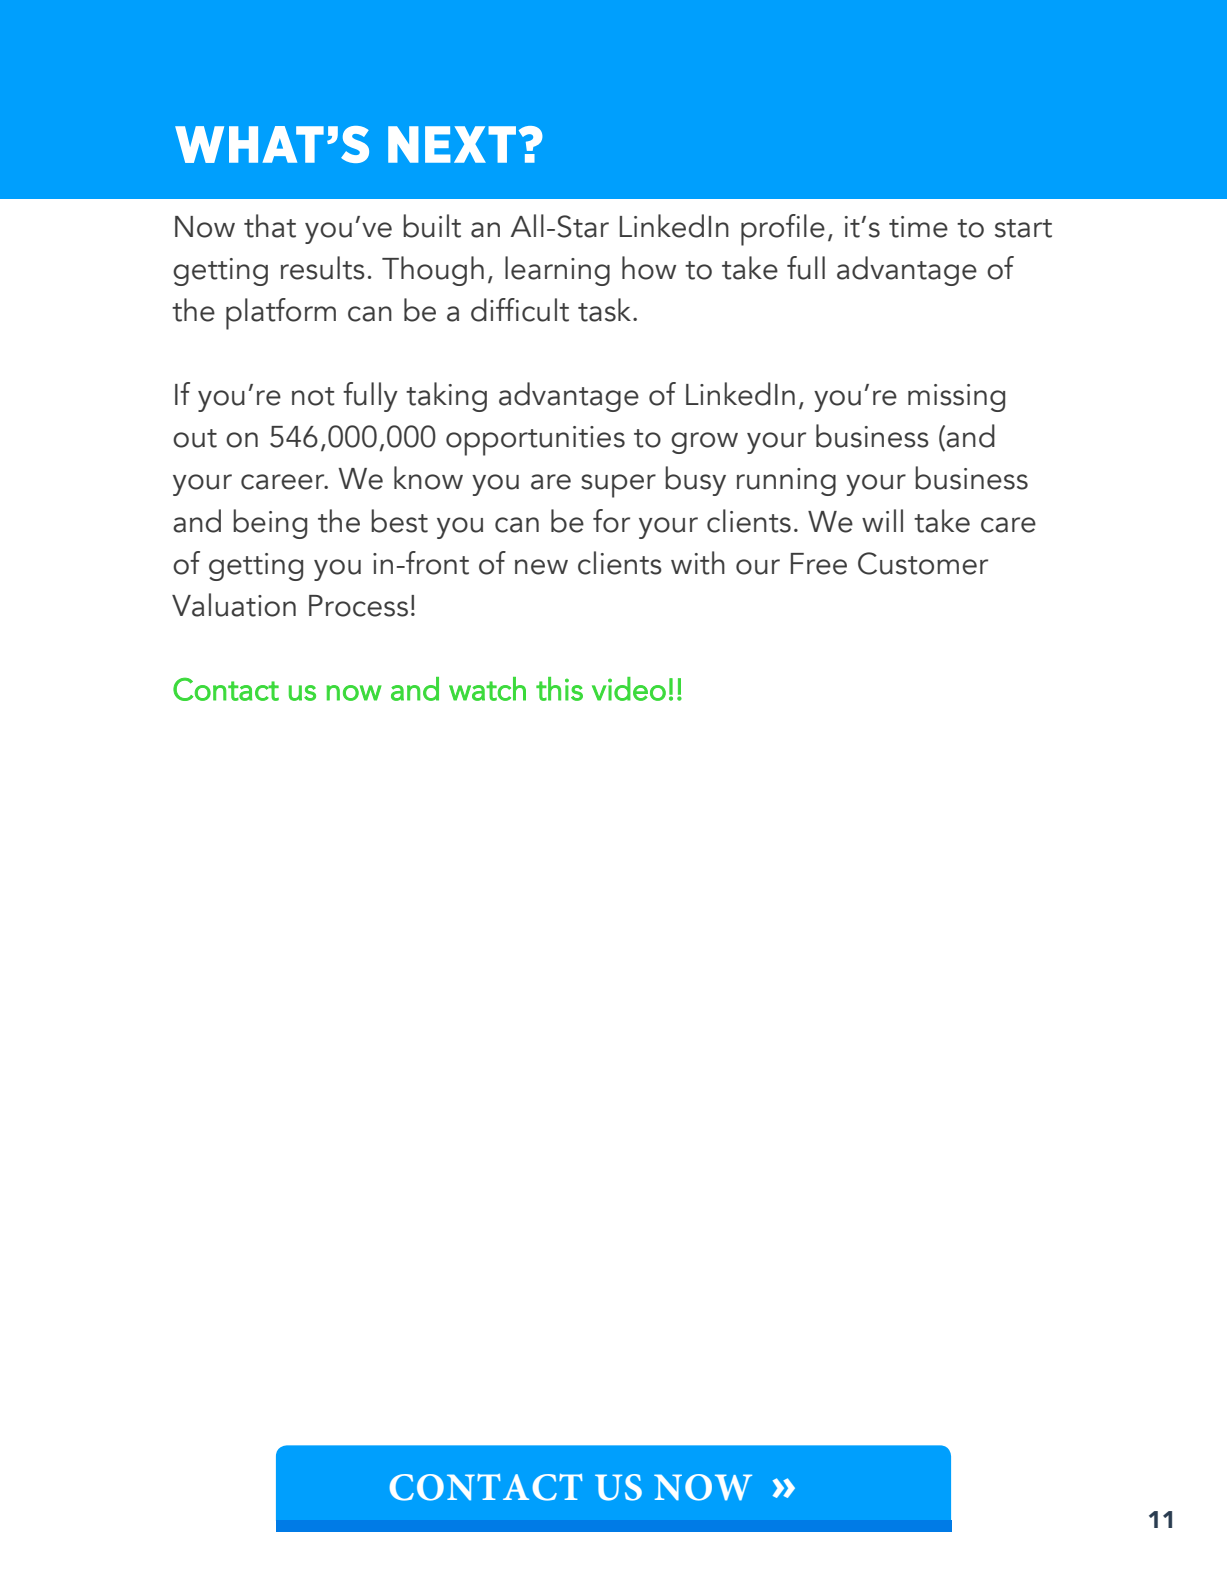 This document has width=1227, height=1588. What do you see at coordinates (313, 396) in the document?
I see `not` at bounding box center [313, 396].
